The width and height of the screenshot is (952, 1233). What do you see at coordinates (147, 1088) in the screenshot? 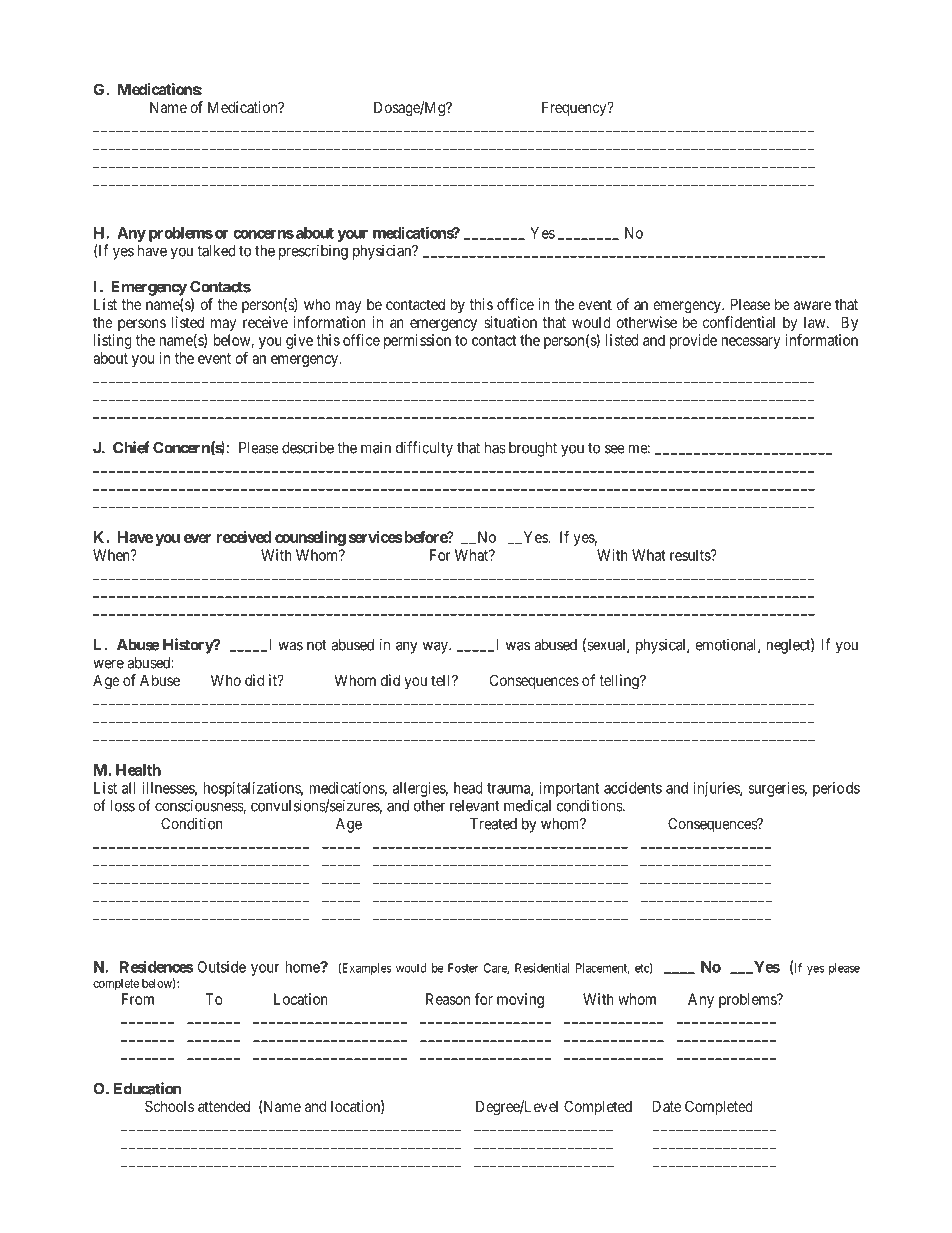
I see `Education` at bounding box center [147, 1088].
